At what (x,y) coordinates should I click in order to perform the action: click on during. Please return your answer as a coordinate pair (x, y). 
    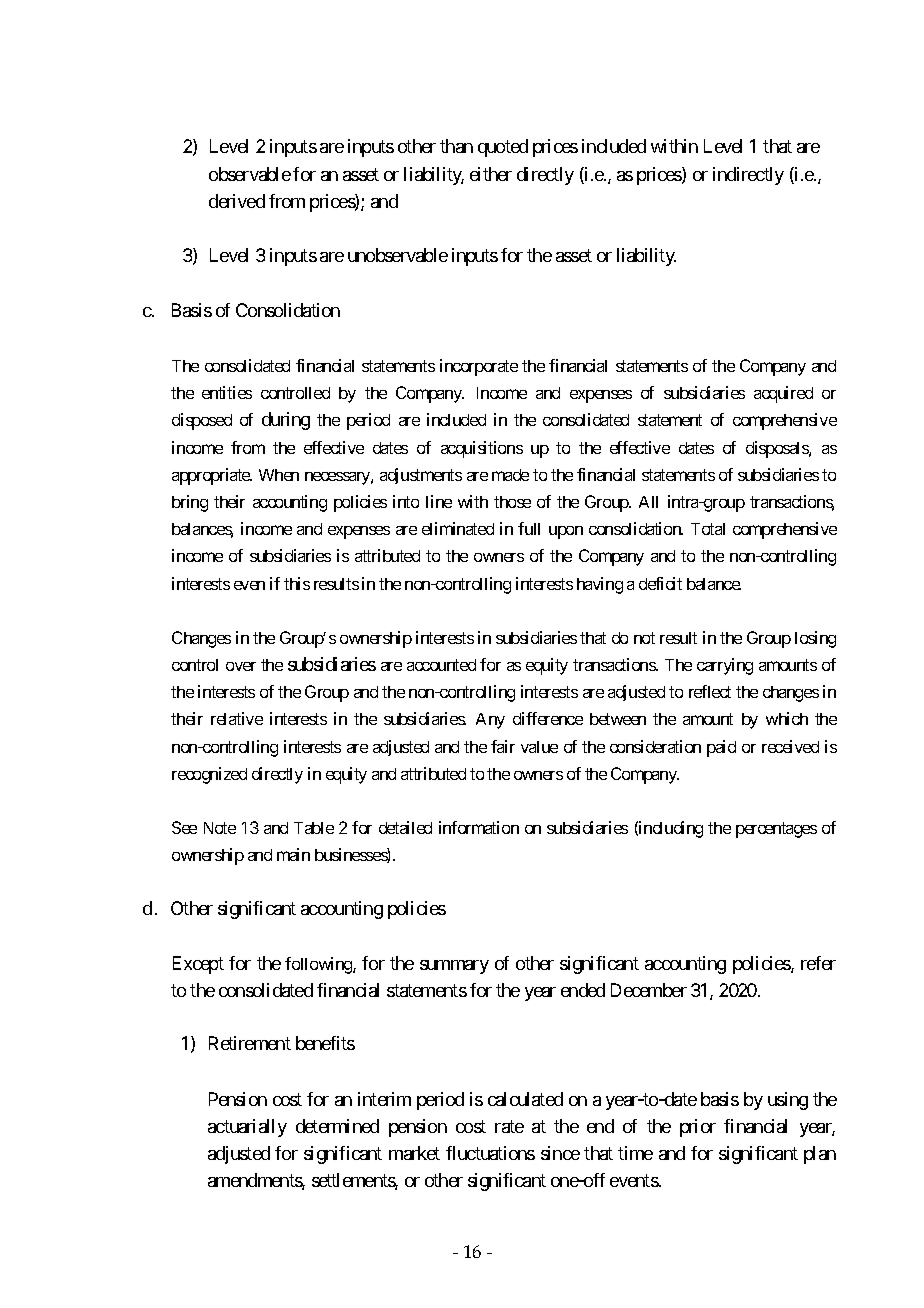
    Looking at the image, I should click on (286, 421).
